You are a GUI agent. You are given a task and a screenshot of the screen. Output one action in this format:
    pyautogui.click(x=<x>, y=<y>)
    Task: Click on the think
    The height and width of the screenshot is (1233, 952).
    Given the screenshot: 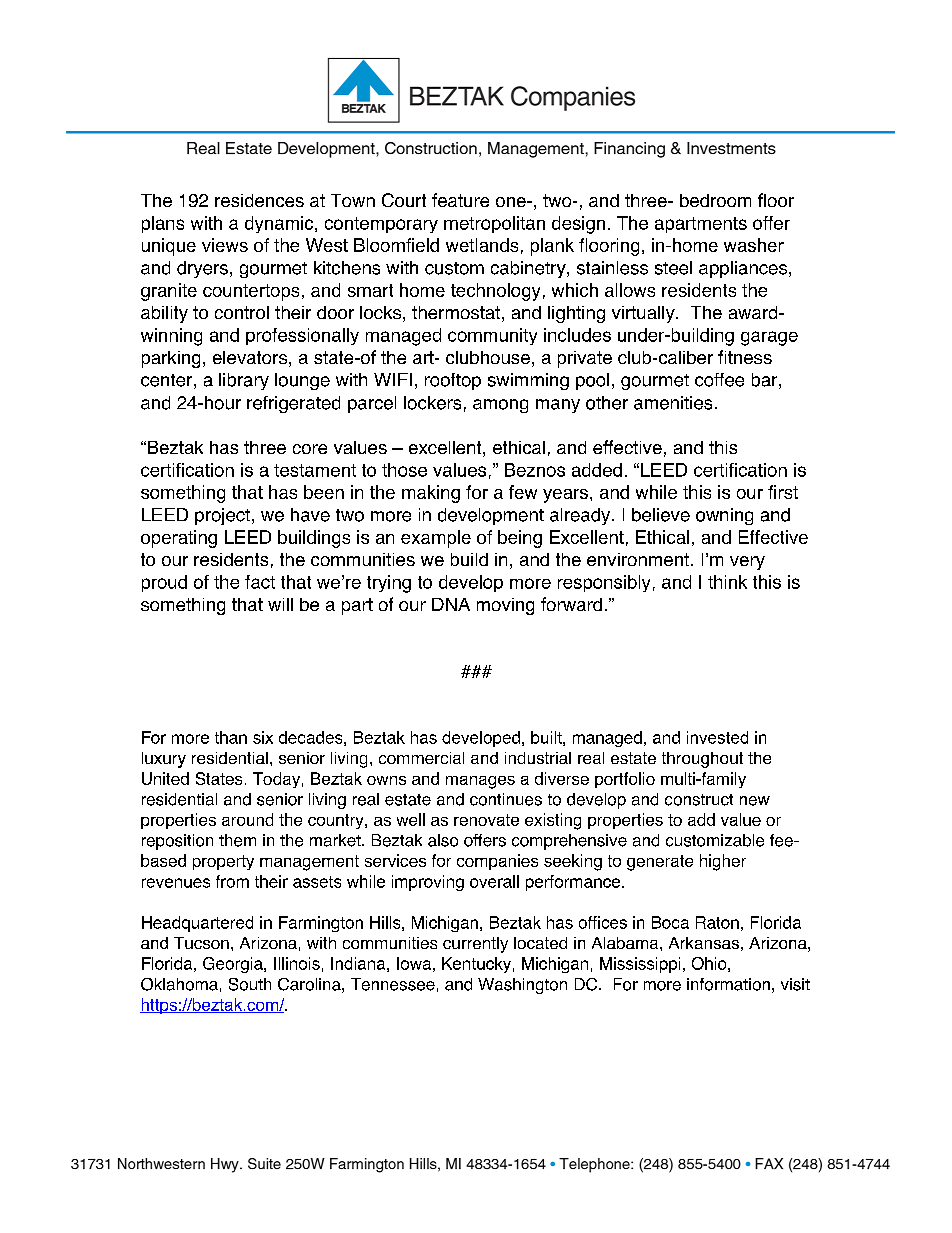 What is the action you would take?
    pyautogui.click(x=727, y=582)
